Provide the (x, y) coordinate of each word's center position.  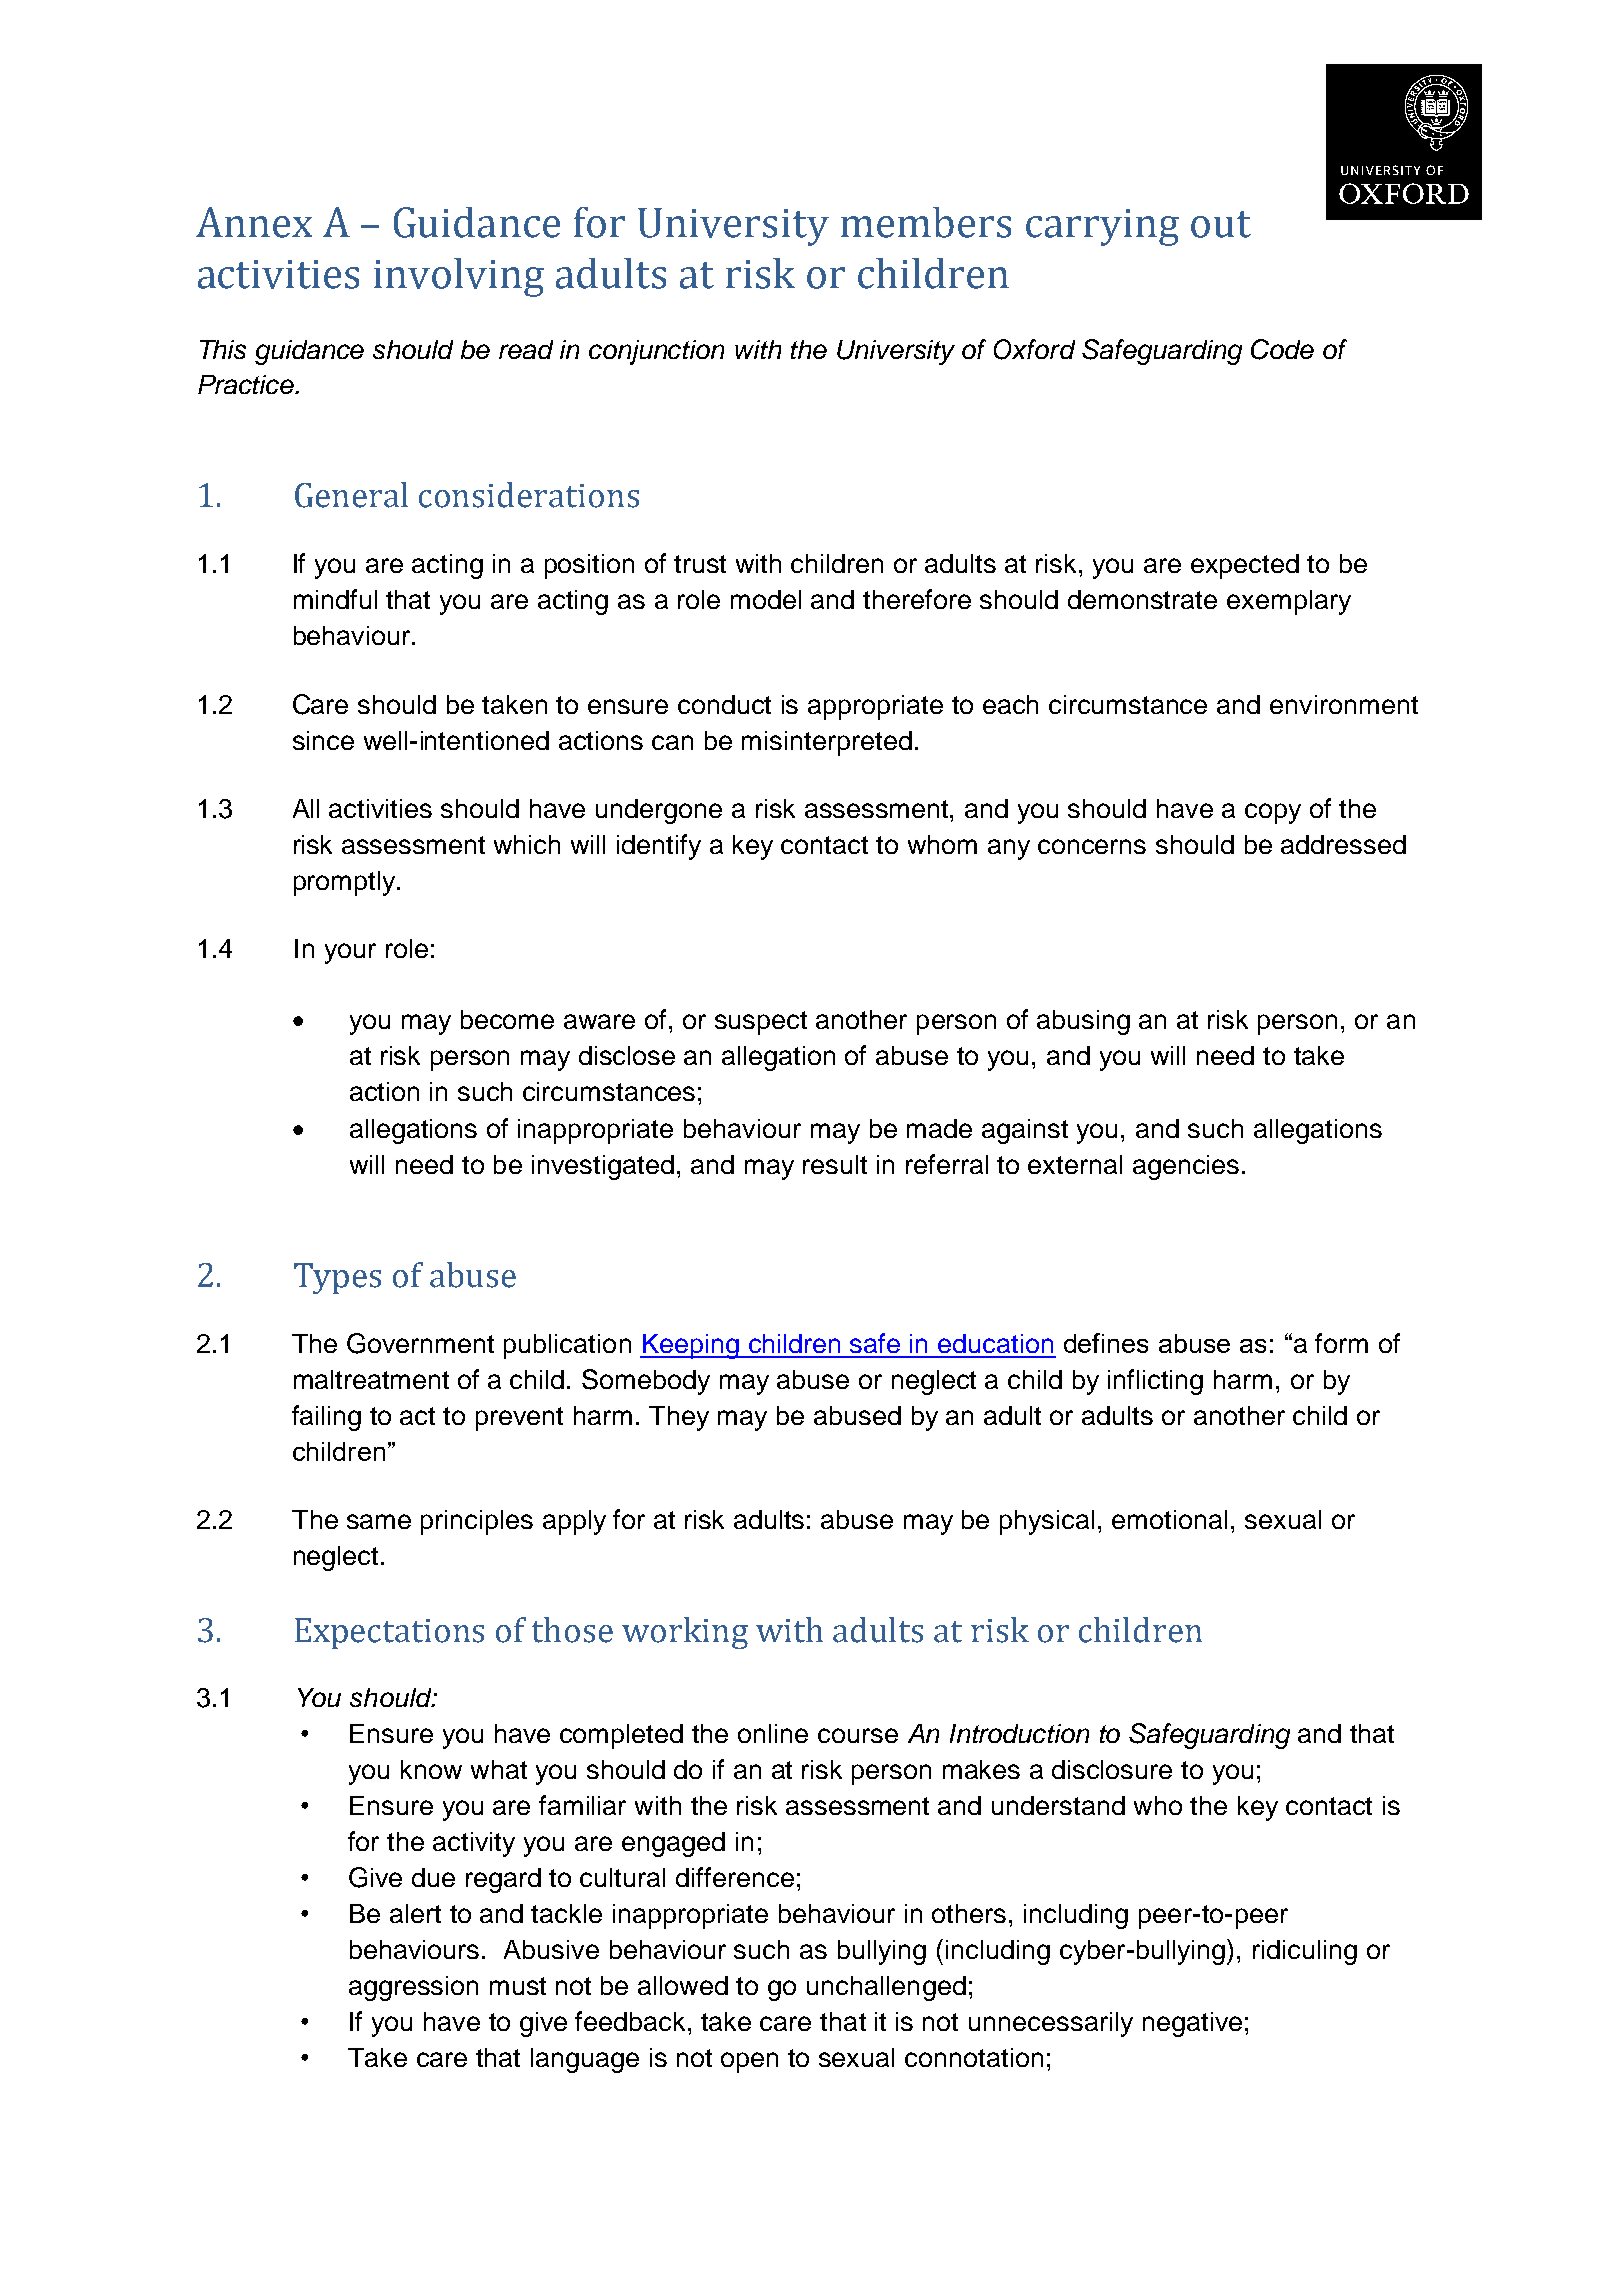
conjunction (656, 352)
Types (337, 1278)
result (835, 1164)
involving (459, 277)
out (1221, 224)
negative (1192, 2024)
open (749, 2062)
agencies (1186, 1167)
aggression (413, 1988)
